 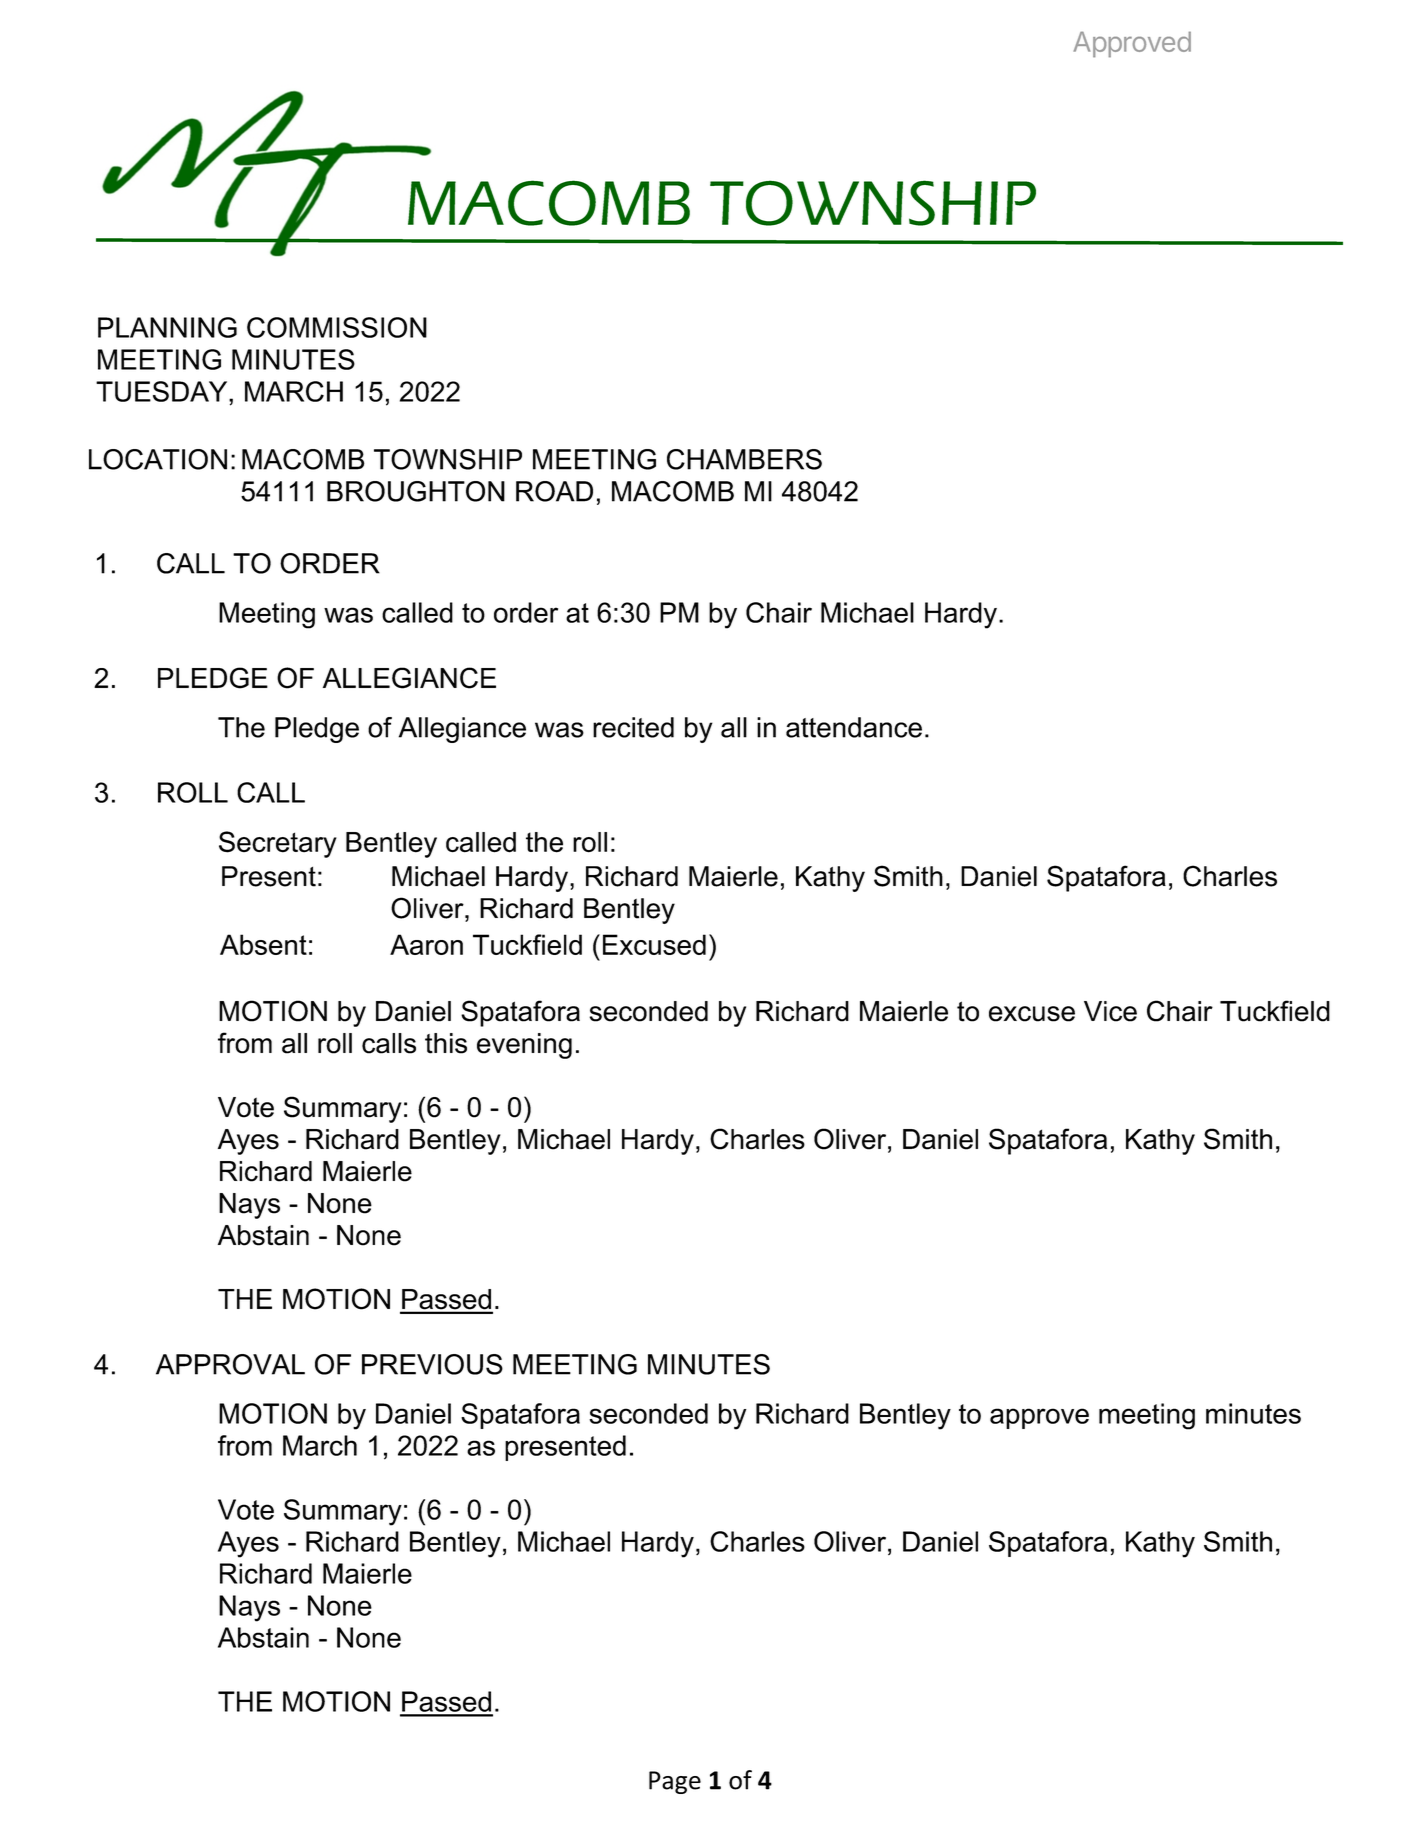 I want to click on ROAD, so click(x=554, y=491).
